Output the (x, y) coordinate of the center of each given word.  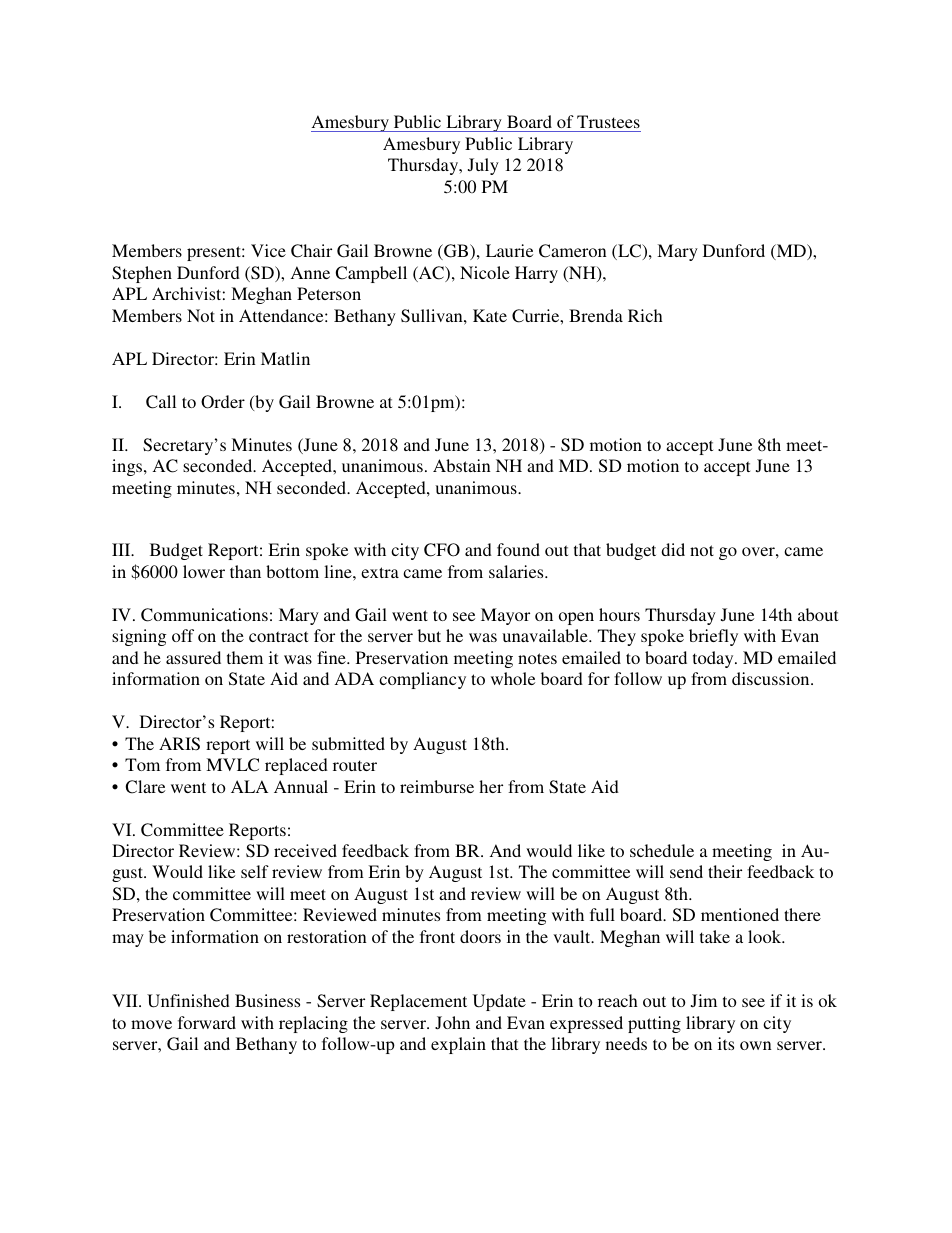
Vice (268, 250)
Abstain (462, 465)
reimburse (437, 786)
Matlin (285, 358)
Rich (645, 315)
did (673, 549)
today (714, 659)
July (483, 166)
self (255, 871)
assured (193, 657)
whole (513, 678)
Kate (490, 315)
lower (204, 571)
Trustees (608, 123)
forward (207, 1022)
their (725, 871)
